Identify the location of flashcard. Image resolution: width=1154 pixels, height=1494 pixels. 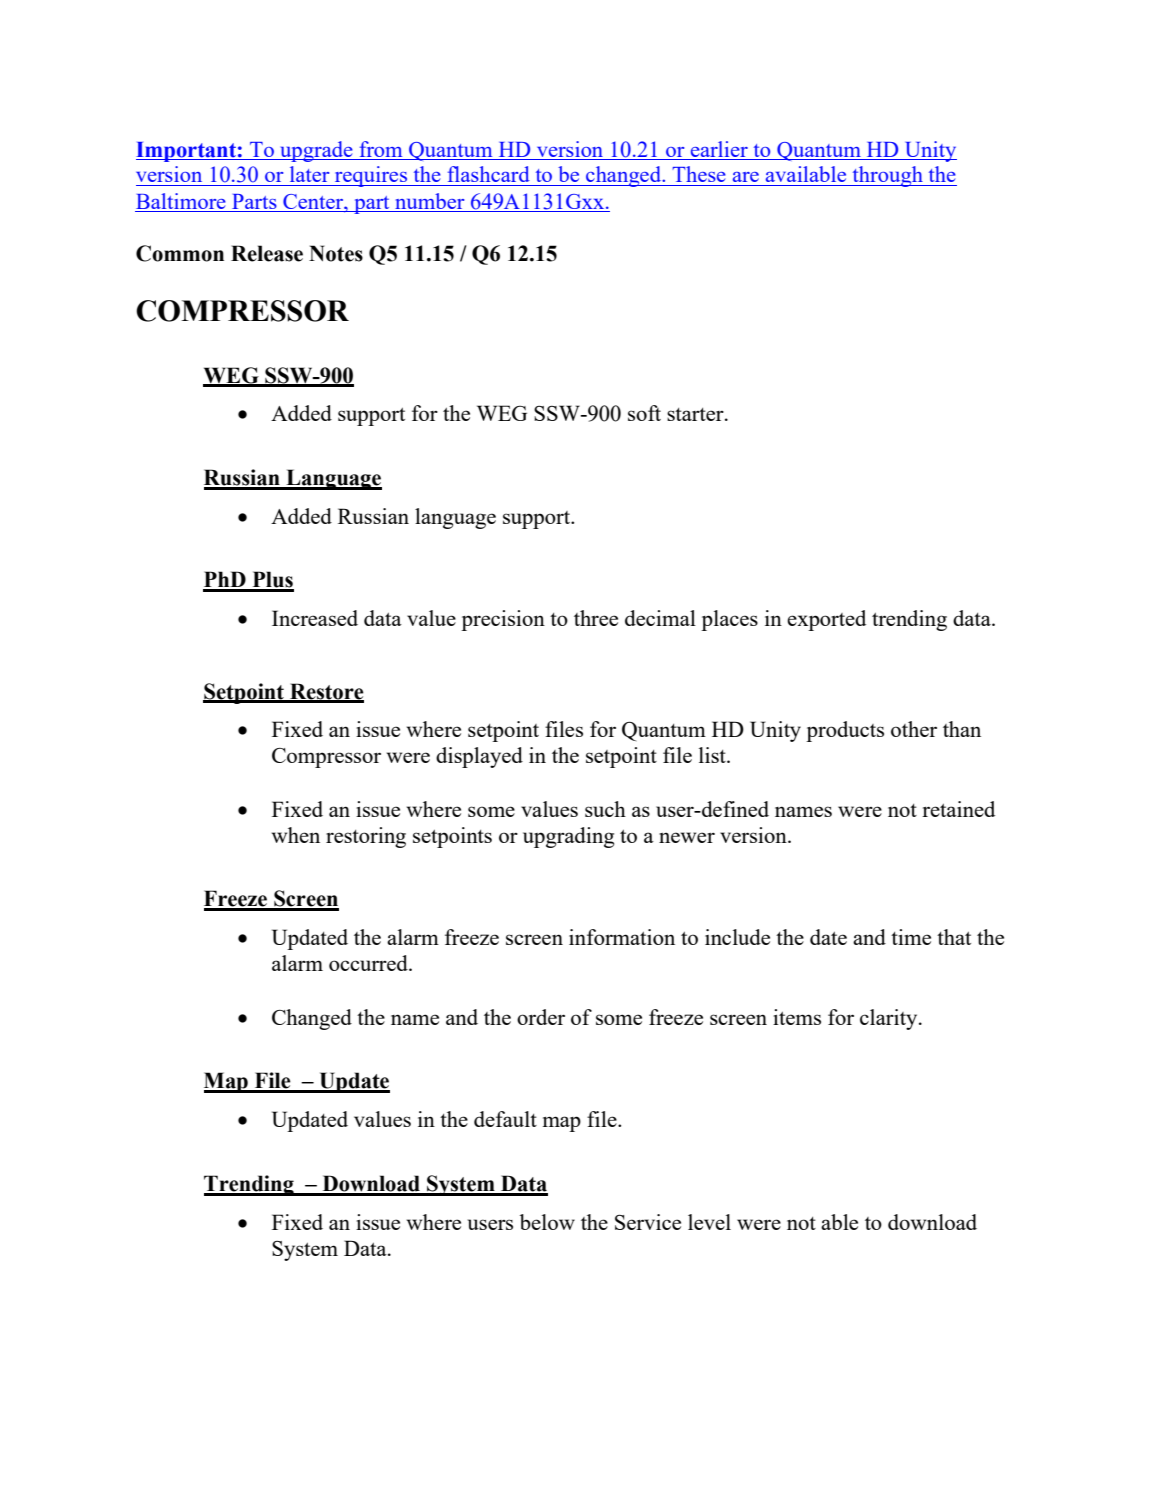
(489, 174).
